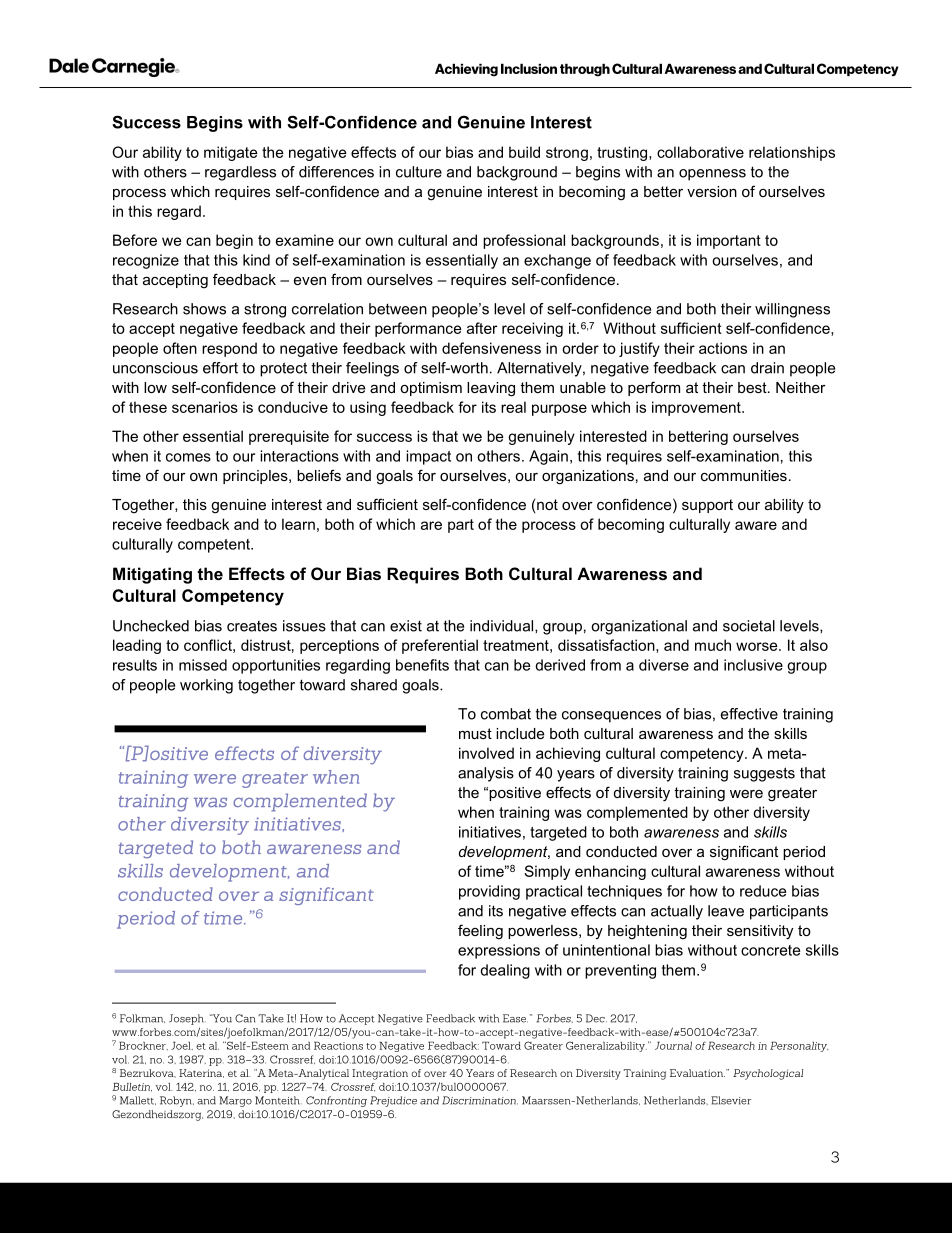  Describe the element at coordinates (746, 794) in the screenshot. I see `were` at that location.
